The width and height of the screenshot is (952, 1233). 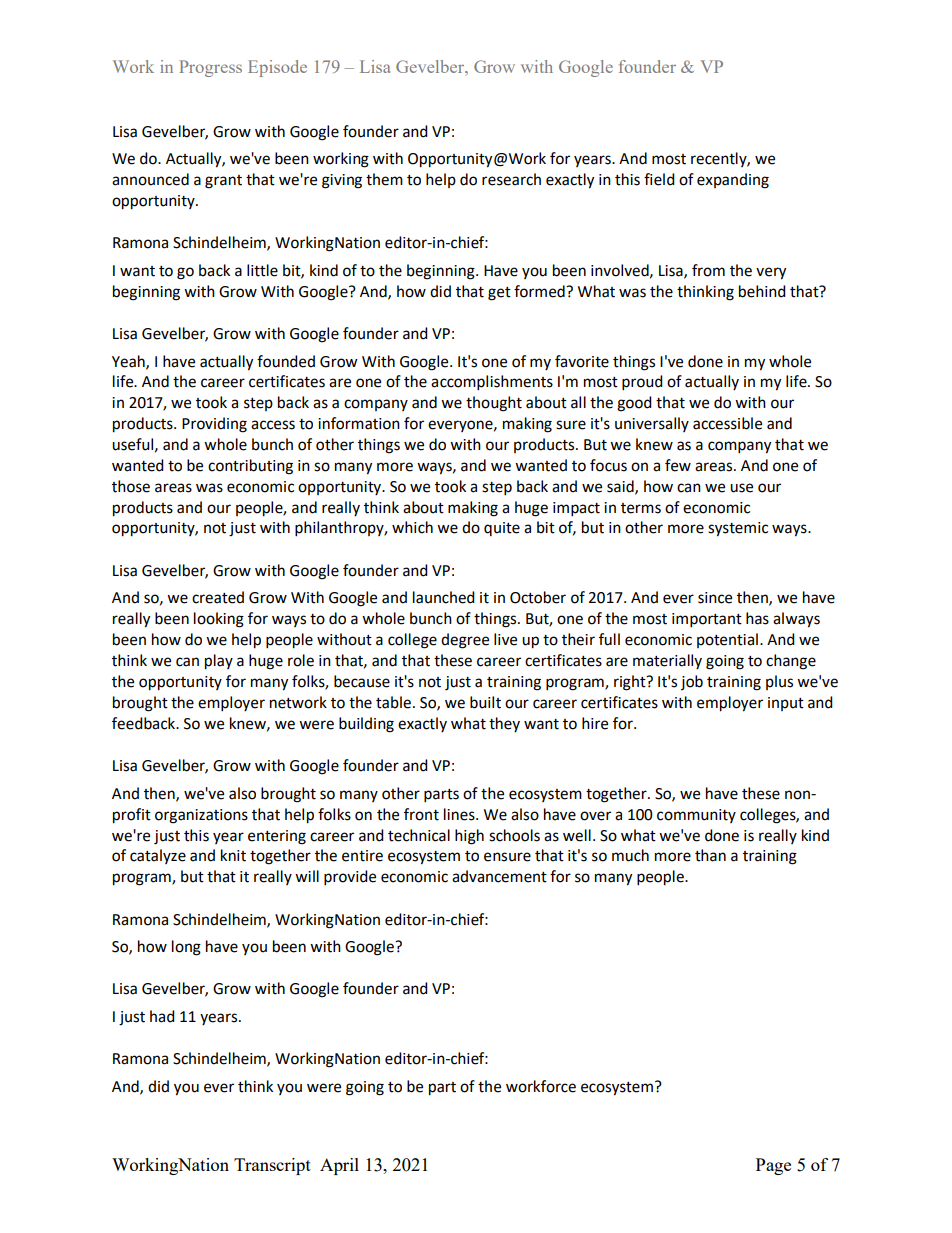 What do you see at coordinates (773, 1166) in the screenshot?
I see `Page` at bounding box center [773, 1166].
